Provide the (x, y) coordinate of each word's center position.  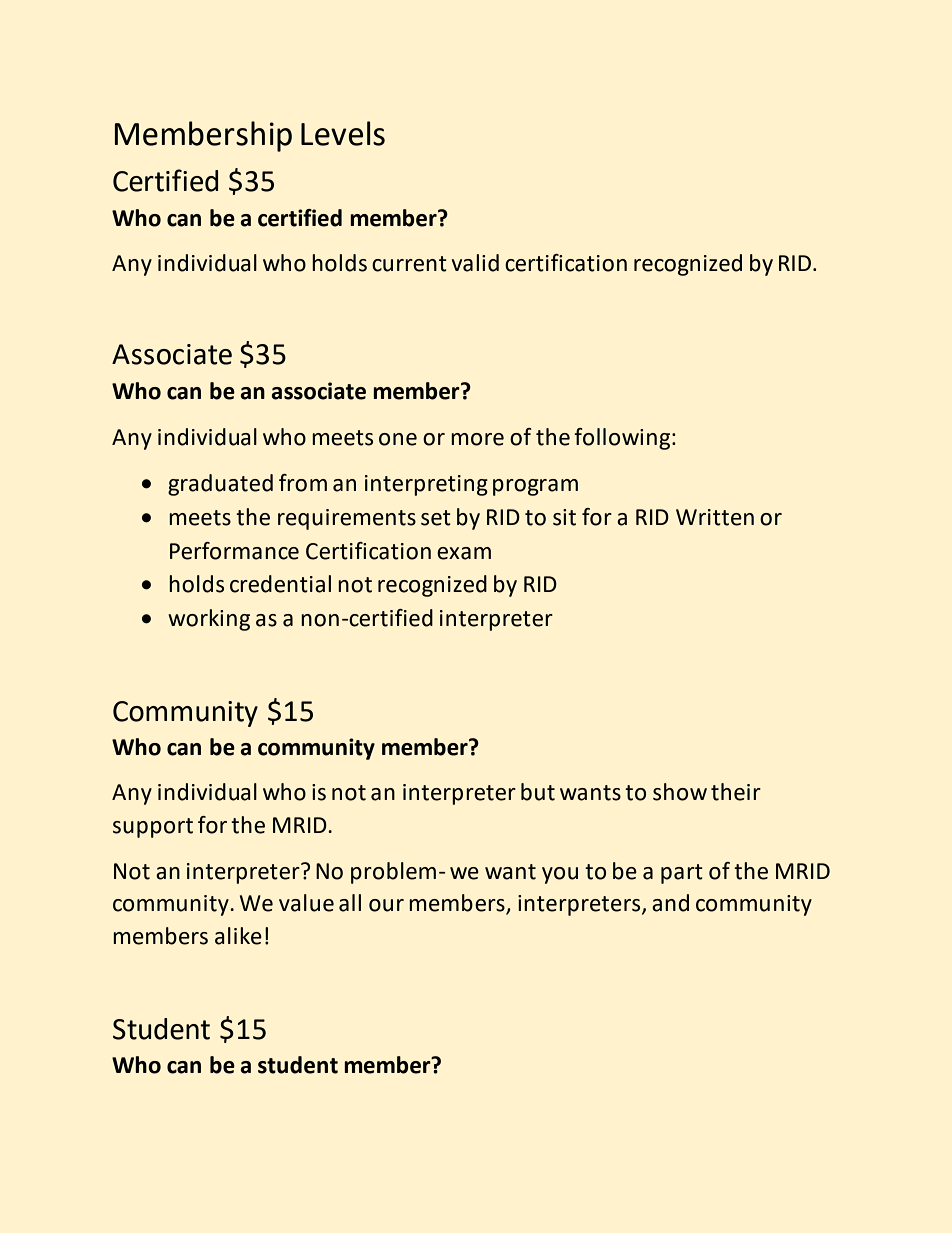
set (436, 518)
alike (238, 936)
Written (715, 517)
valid (475, 263)
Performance (234, 551)
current (409, 264)
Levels (343, 133)
